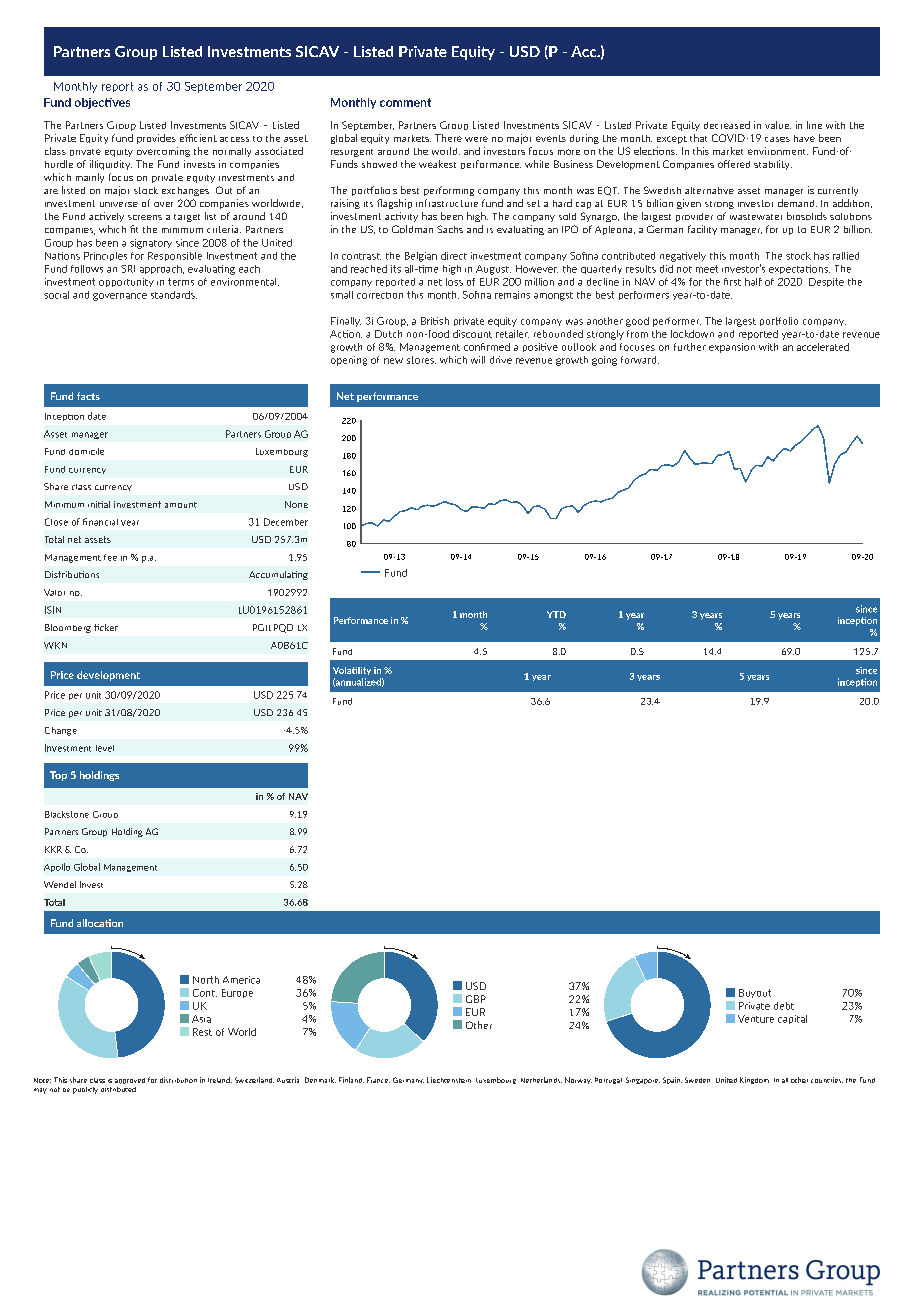  I want to click on stores, so click(421, 360).
